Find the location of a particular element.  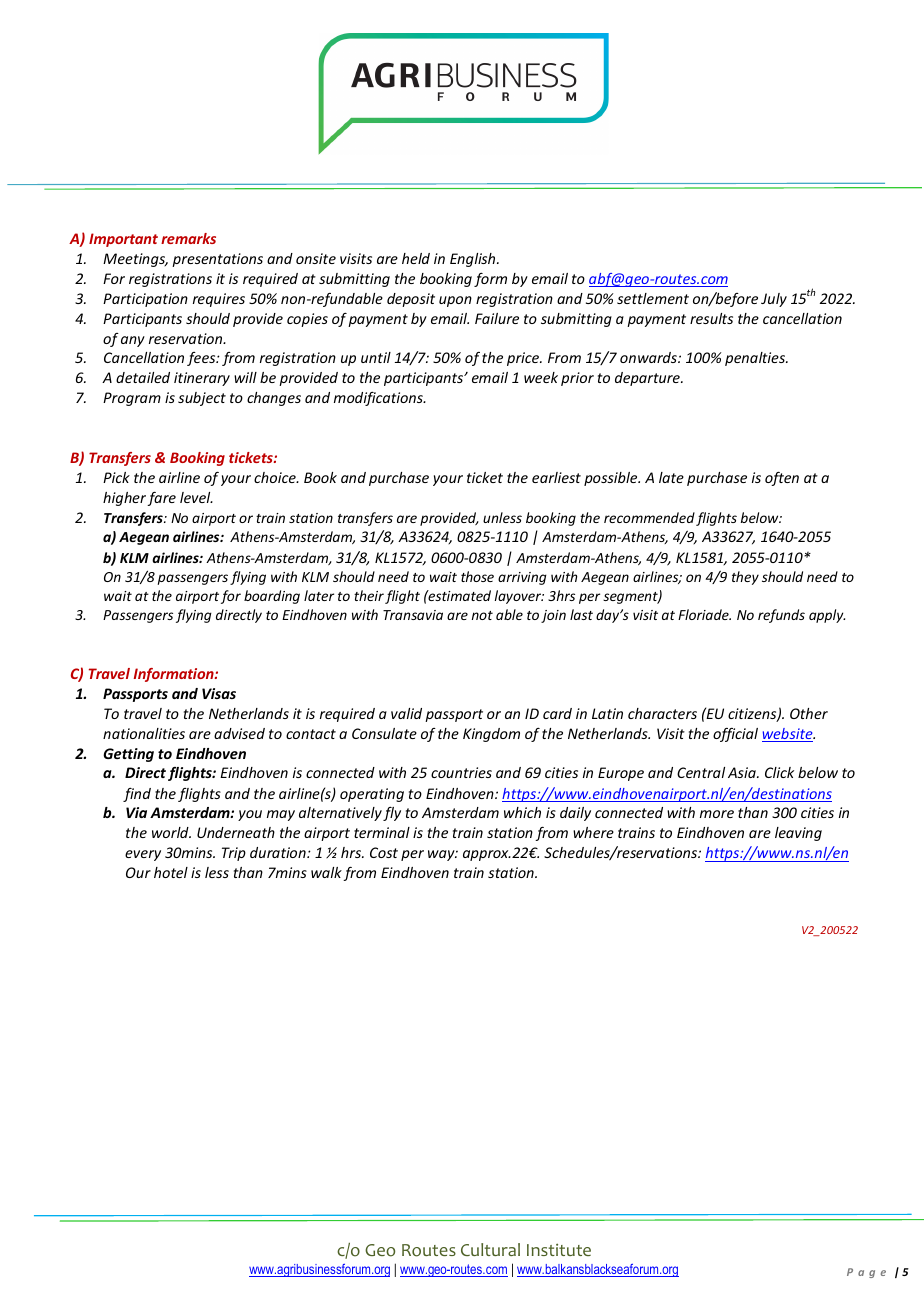

Cost is located at coordinates (384, 852).
